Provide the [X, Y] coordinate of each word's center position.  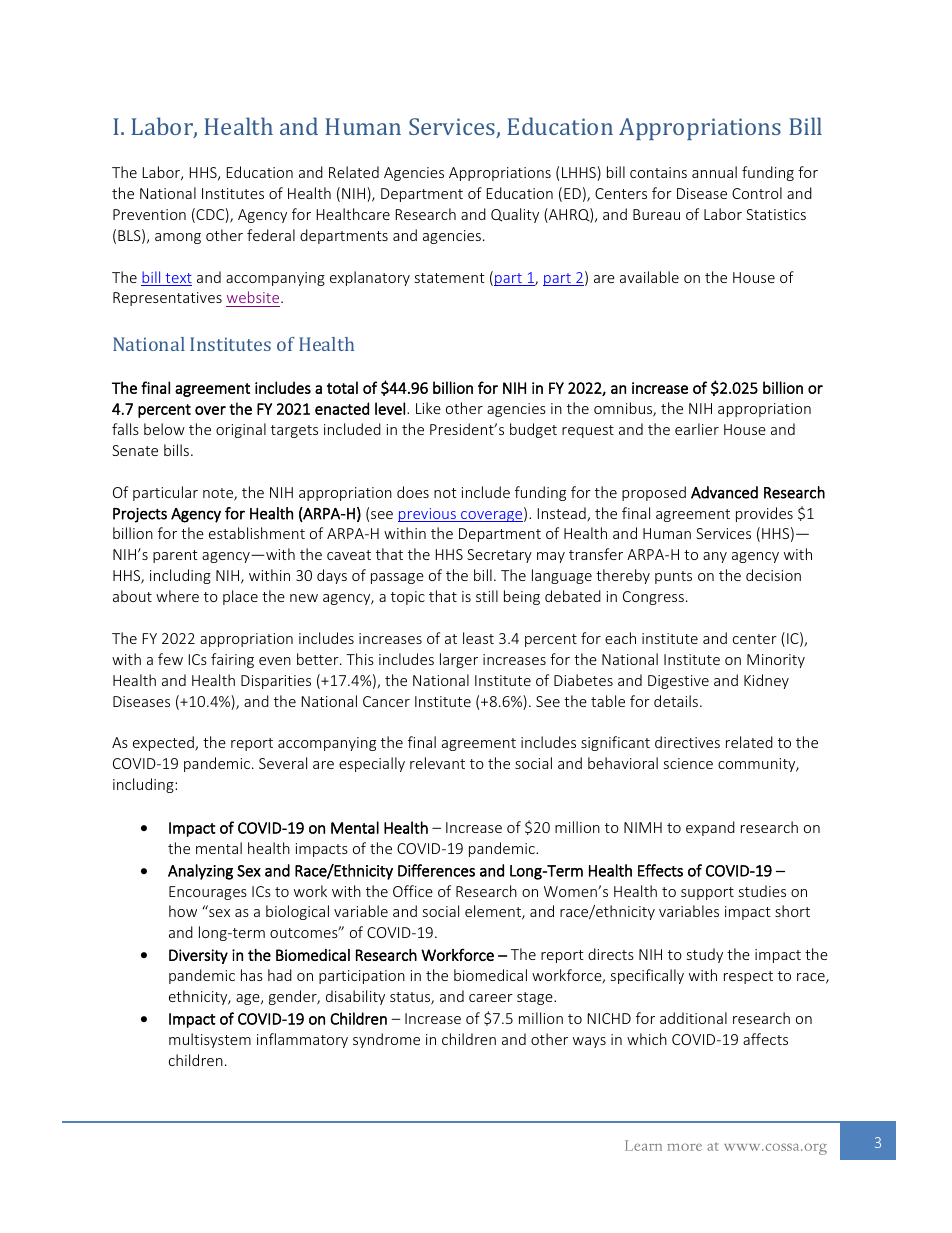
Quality [515, 215]
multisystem [210, 1040]
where [177, 596]
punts [673, 577]
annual [714, 172]
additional [693, 1018]
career [491, 998]
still [487, 596]
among [178, 238]
